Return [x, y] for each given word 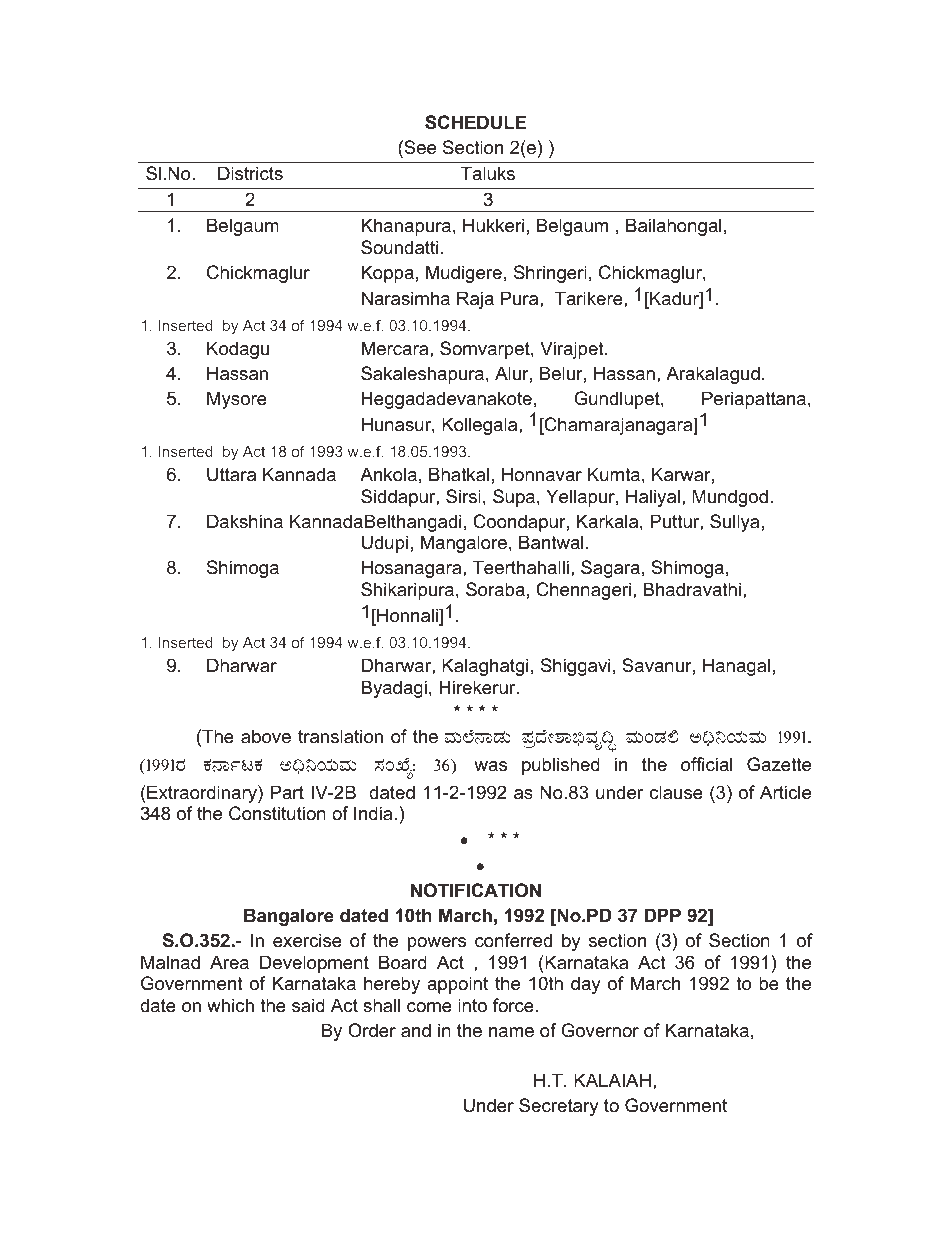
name [511, 1032]
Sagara [610, 569]
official [706, 764]
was [490, 766]
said [308, 1005]
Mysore [237, 400]
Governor [600, 1030]
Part [287, 792]
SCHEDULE [475, 122]
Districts [250, 173]
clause [676, 792]
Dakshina [245, 521]
